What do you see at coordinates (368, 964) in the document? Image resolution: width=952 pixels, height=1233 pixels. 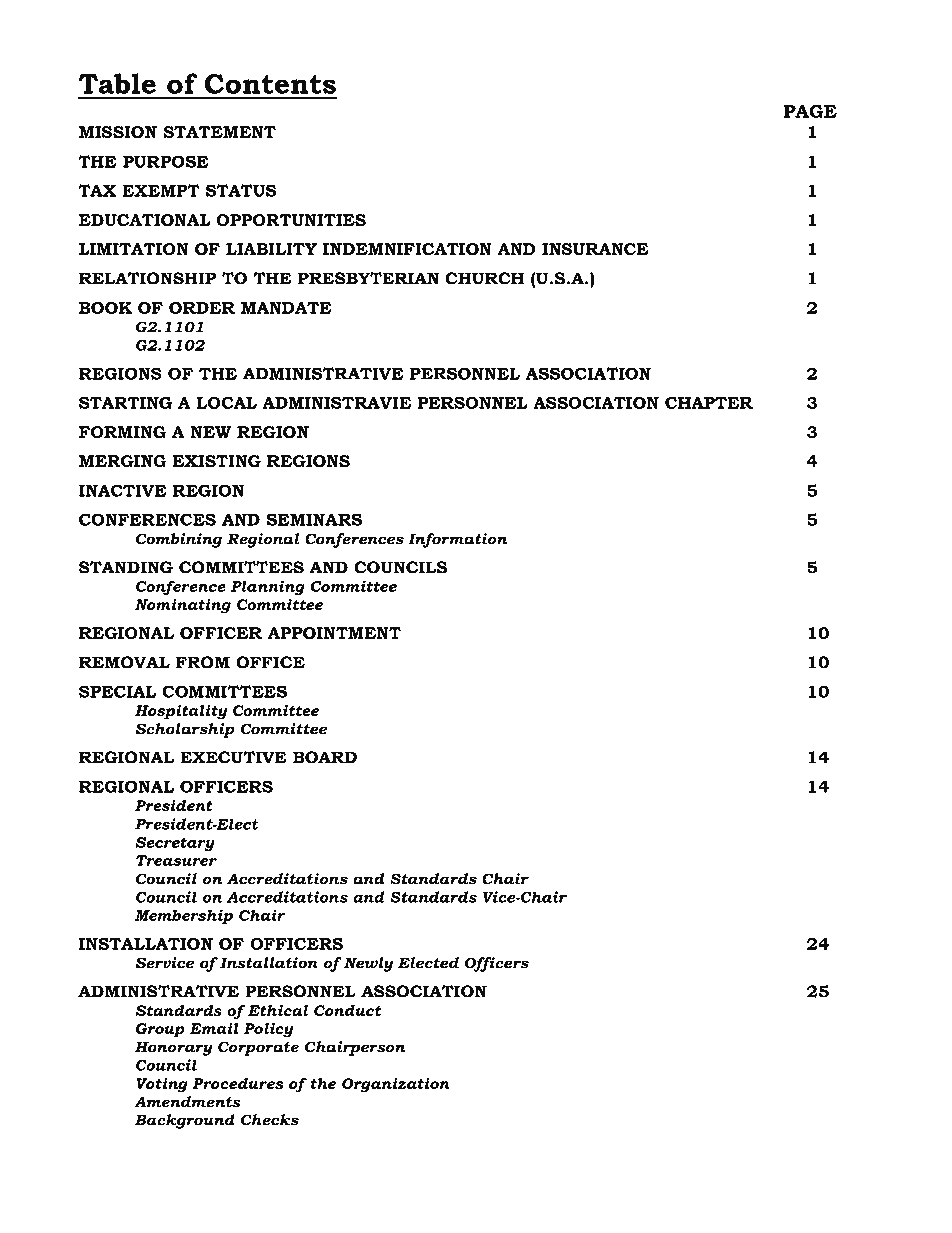 I see `Newly` at bounding box center [368, 964].
